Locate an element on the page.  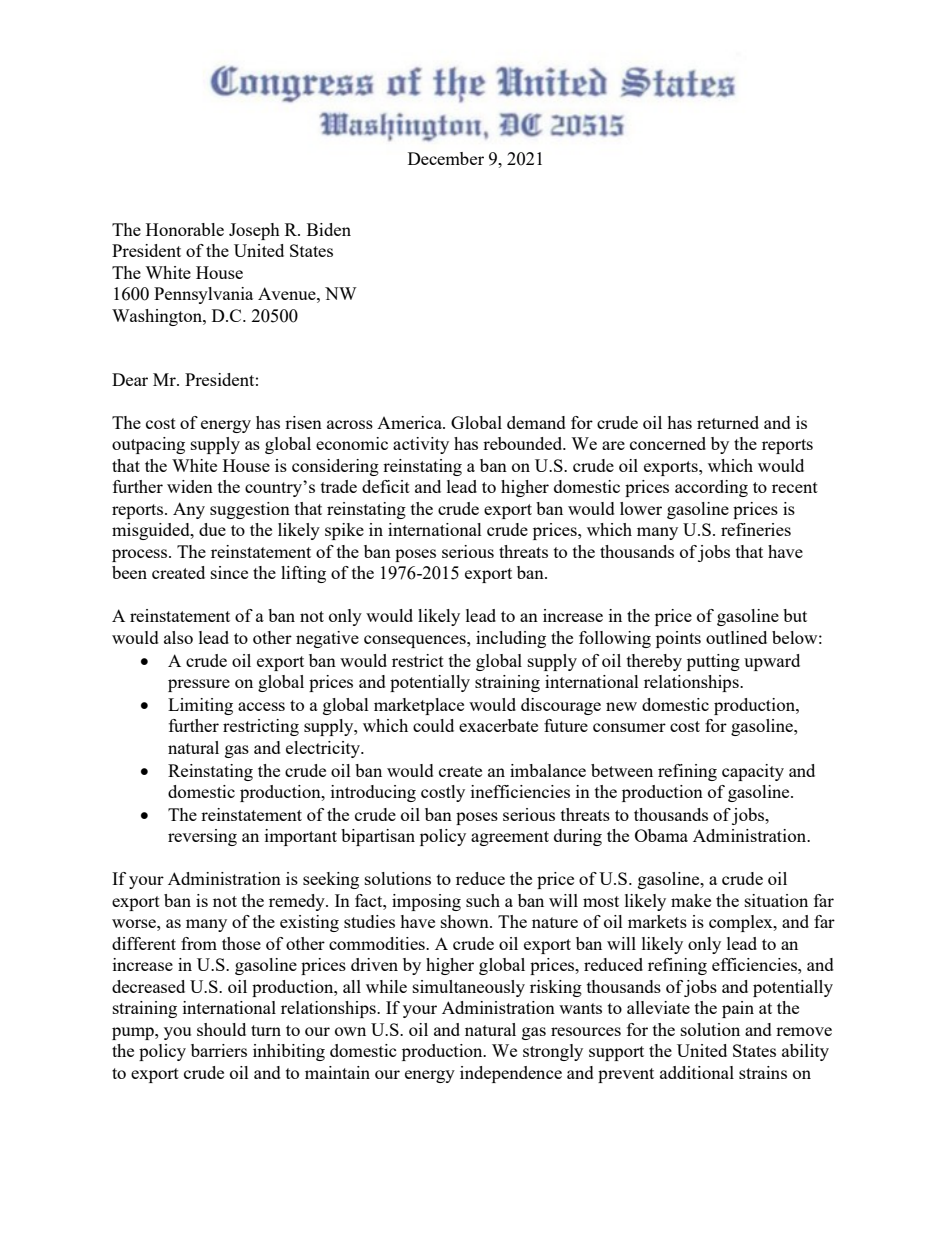
December is located at coordinates (446, 158).
